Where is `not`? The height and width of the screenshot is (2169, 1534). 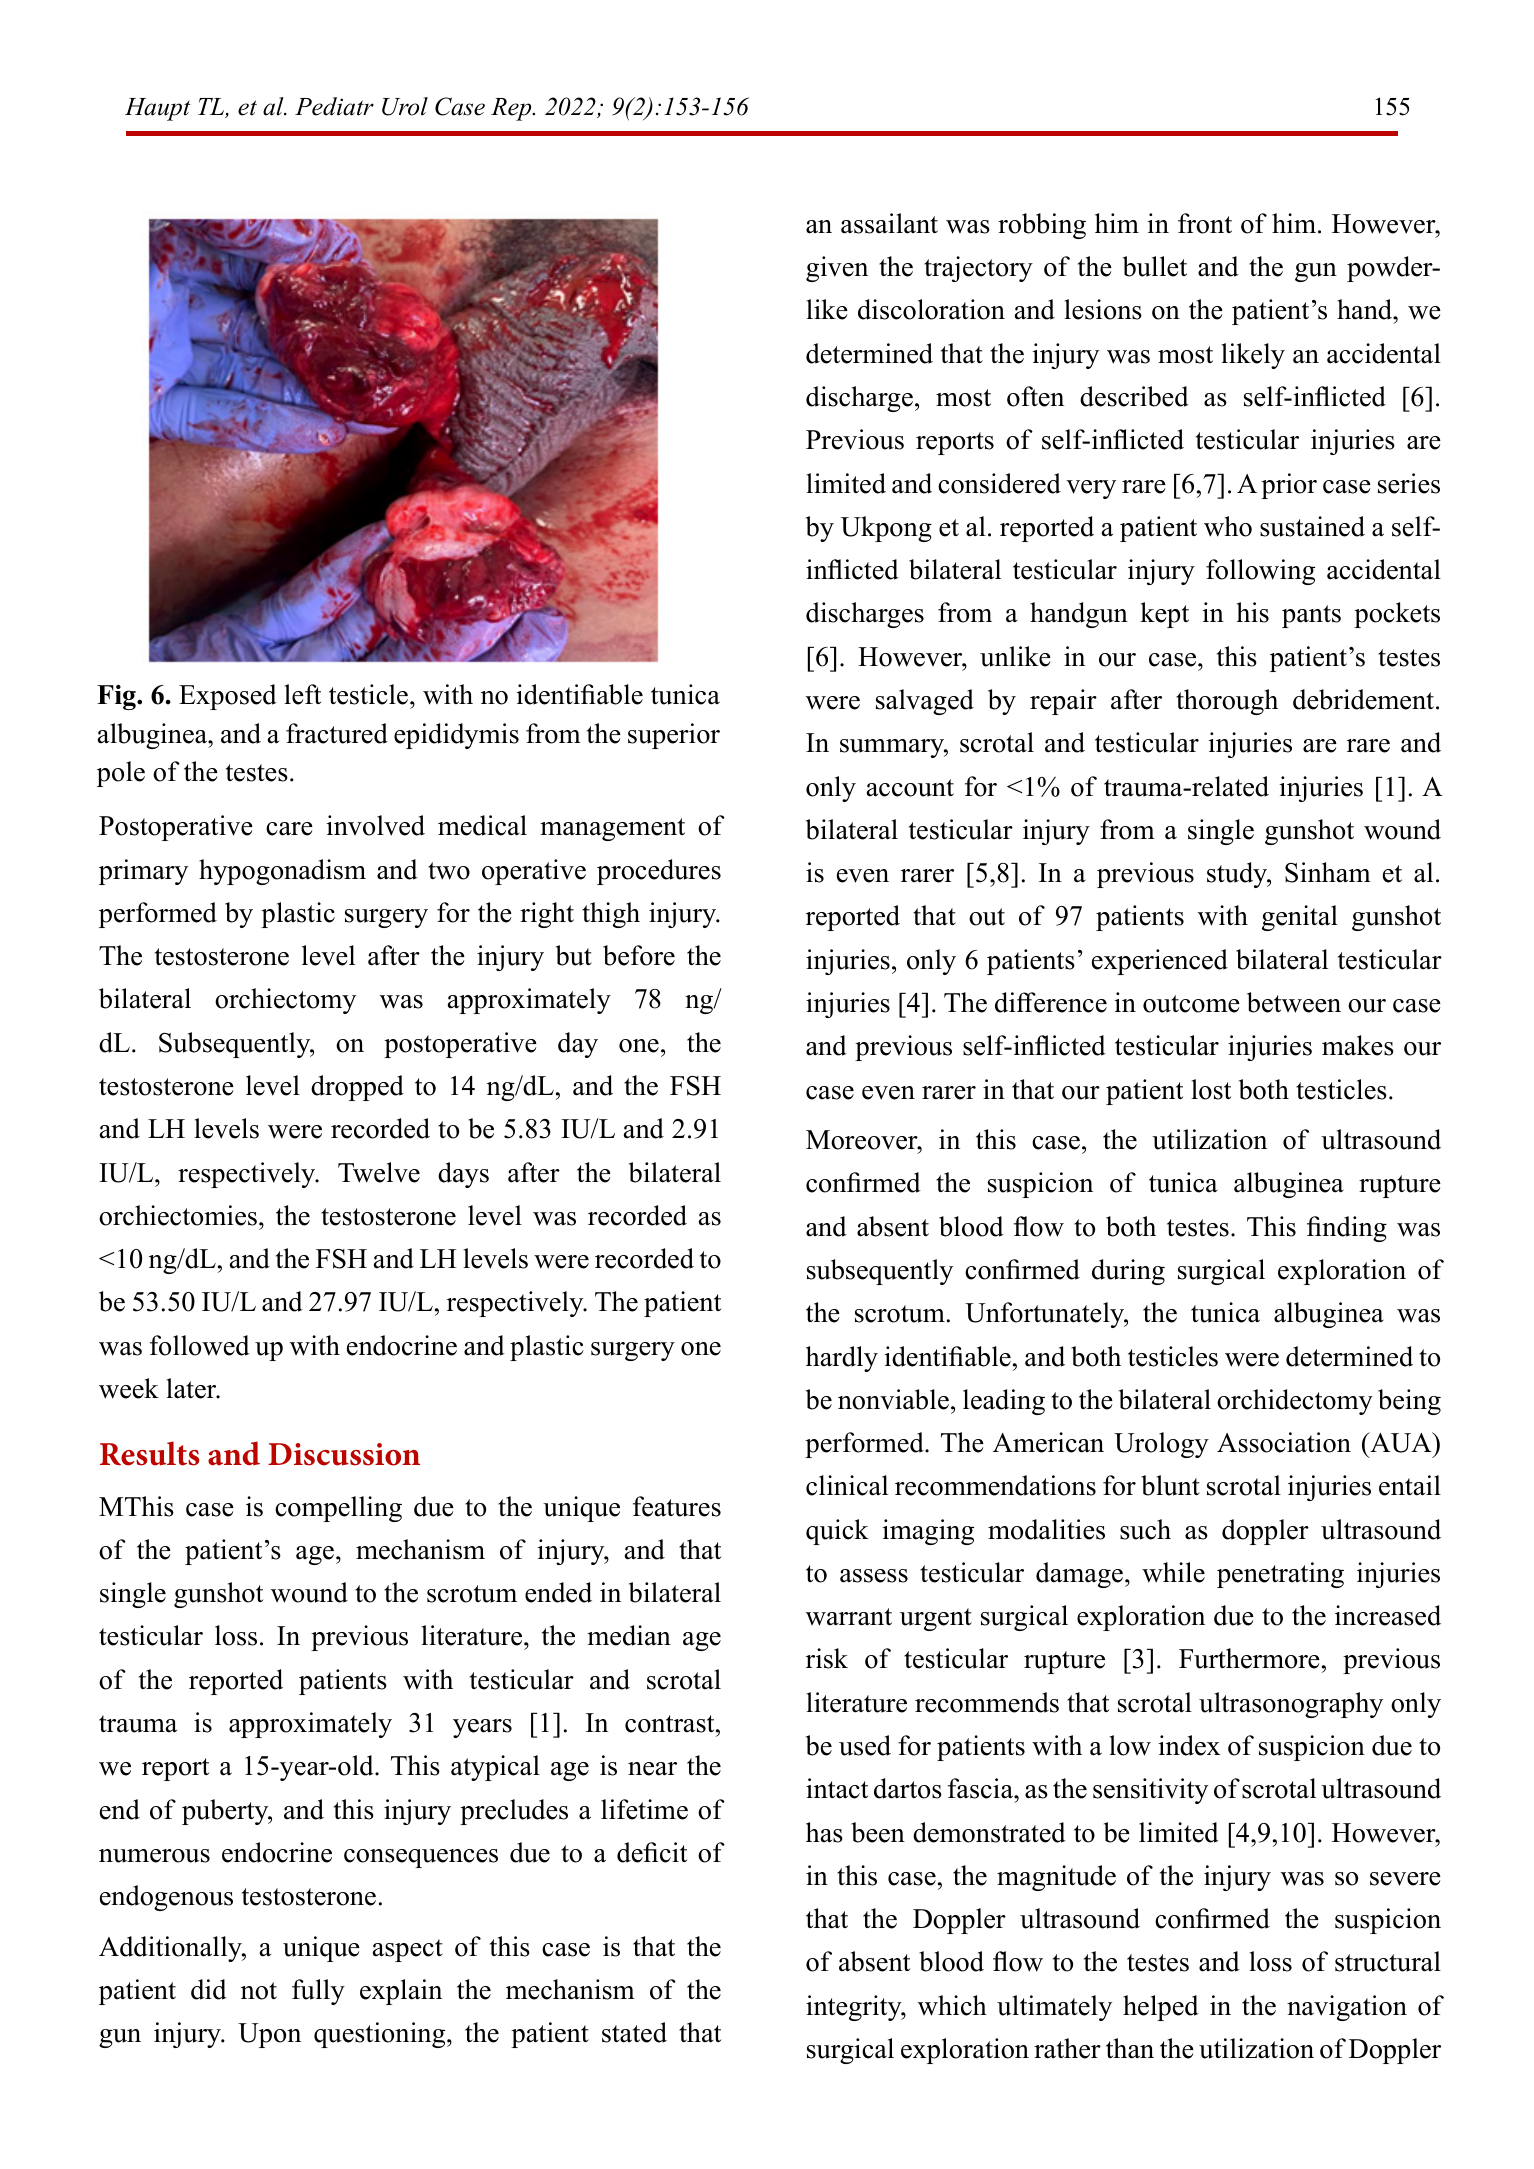
not is located at coordinates (259, 1991).
